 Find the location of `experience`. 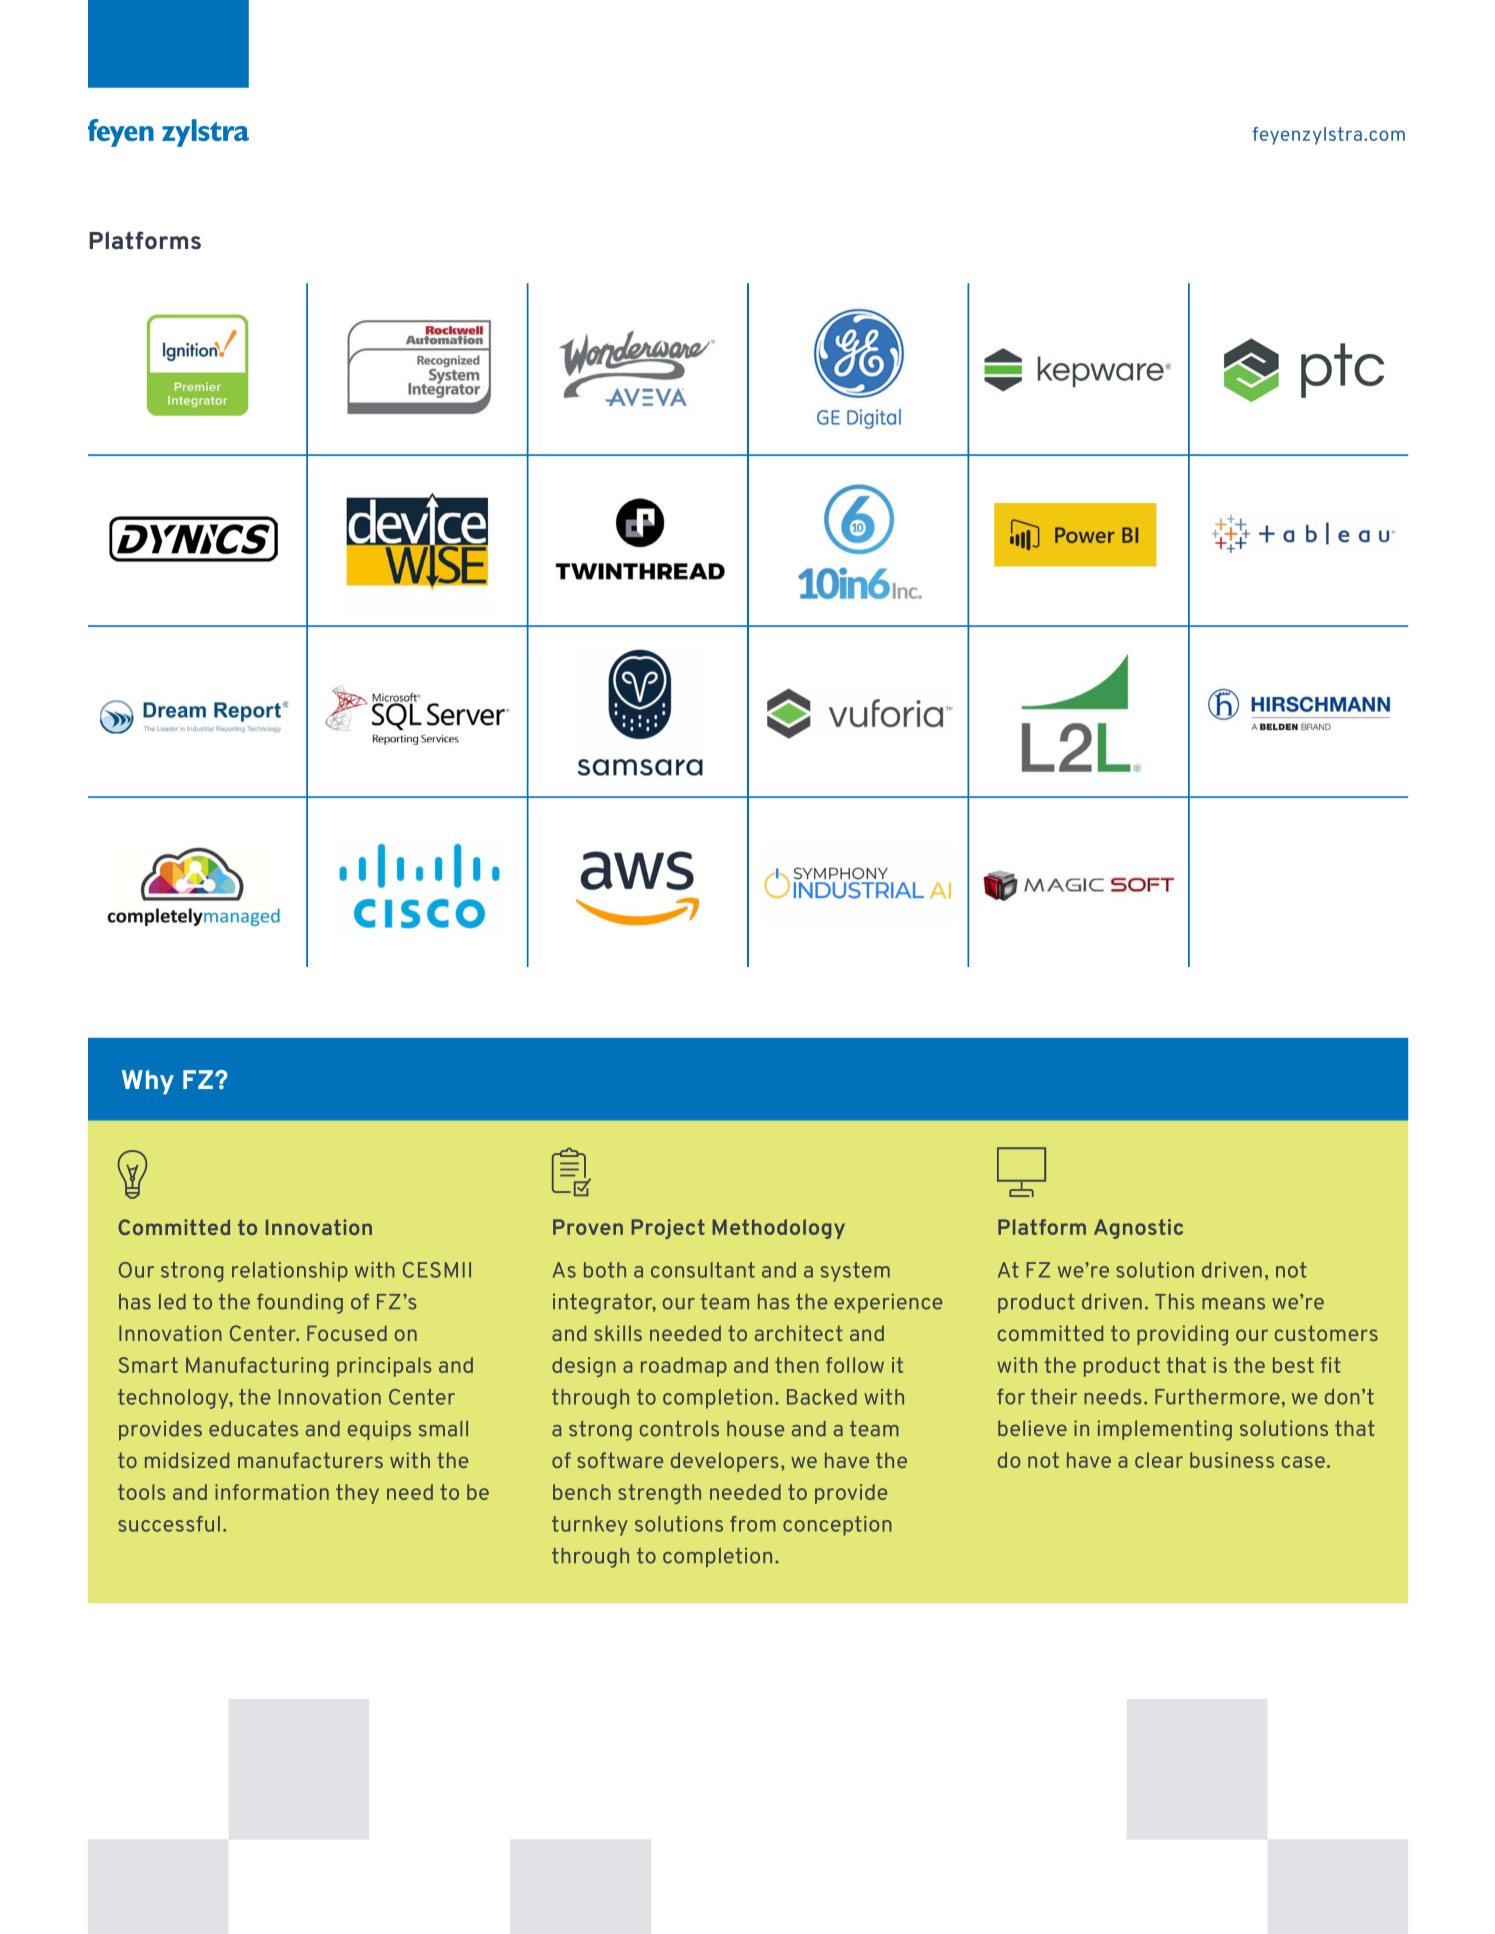

experience is located at coordinates (888, 1303).
